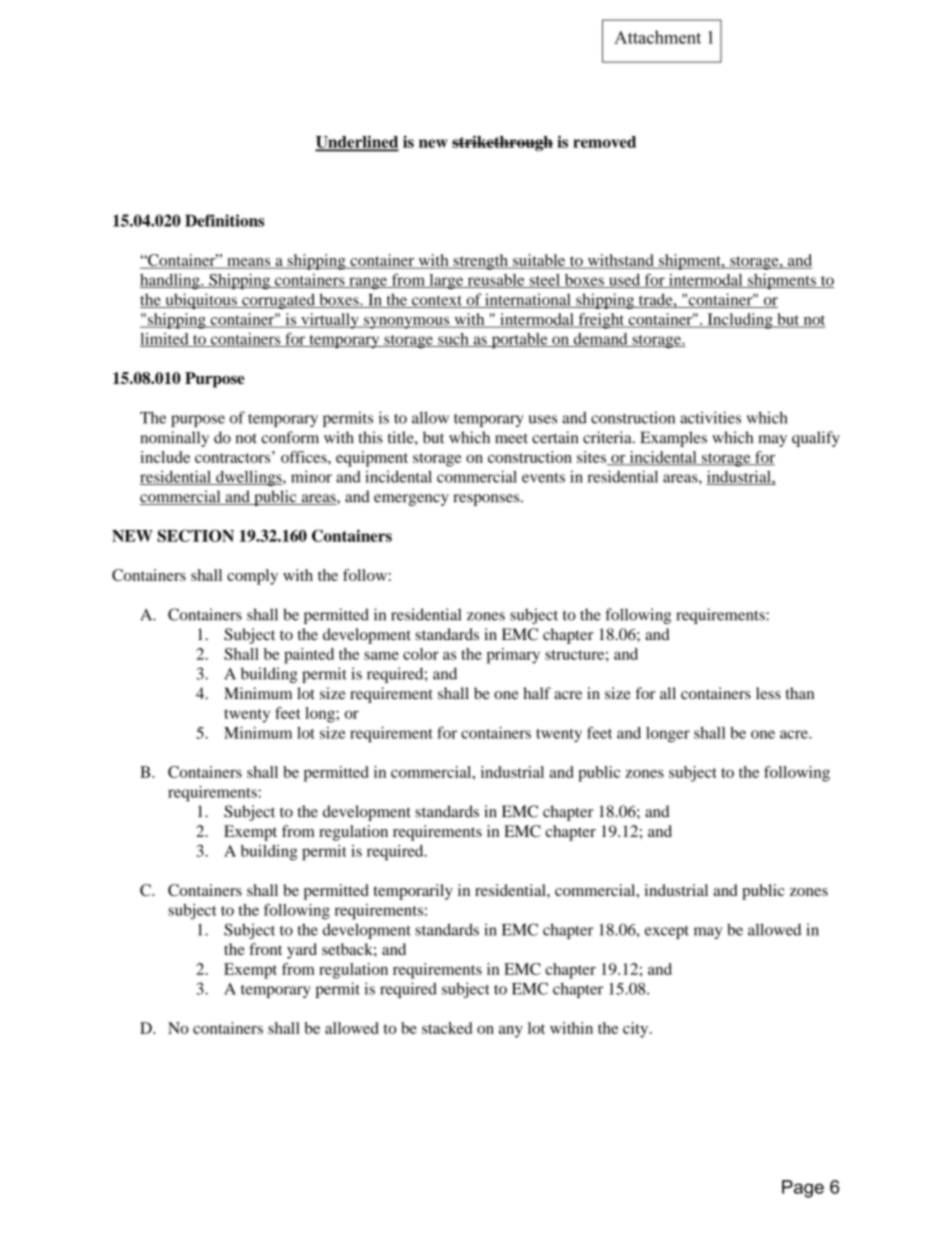 The image size is (952, 1233). What do you see at coordinates (234, 457) in the screenshot?
I see `contractors` at bounding box center [234, 457].
